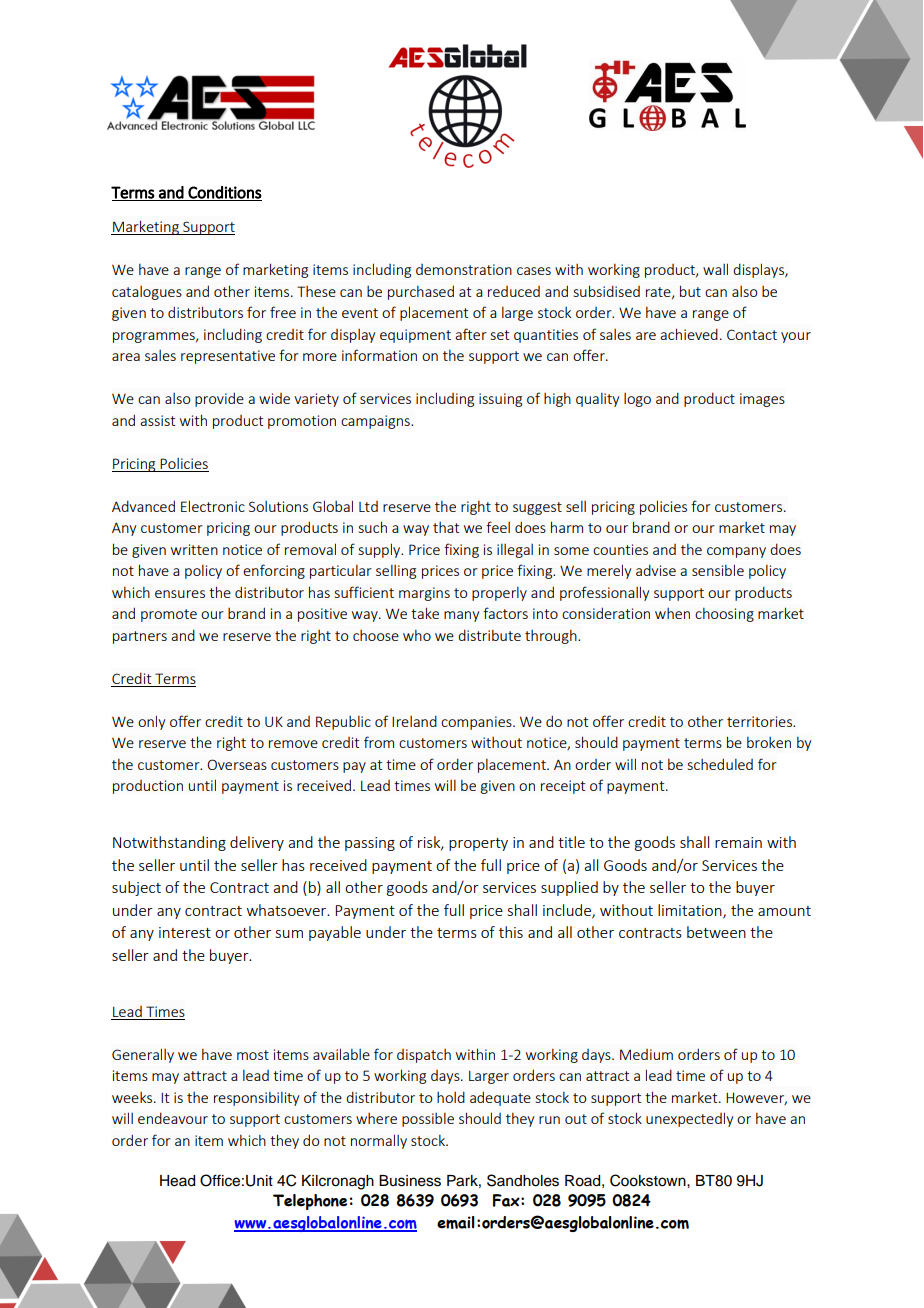 The height and width of the document is (1308, 924). Describe the element at coordinates (464, 269) in the document. I see `demonstration` at that location.
